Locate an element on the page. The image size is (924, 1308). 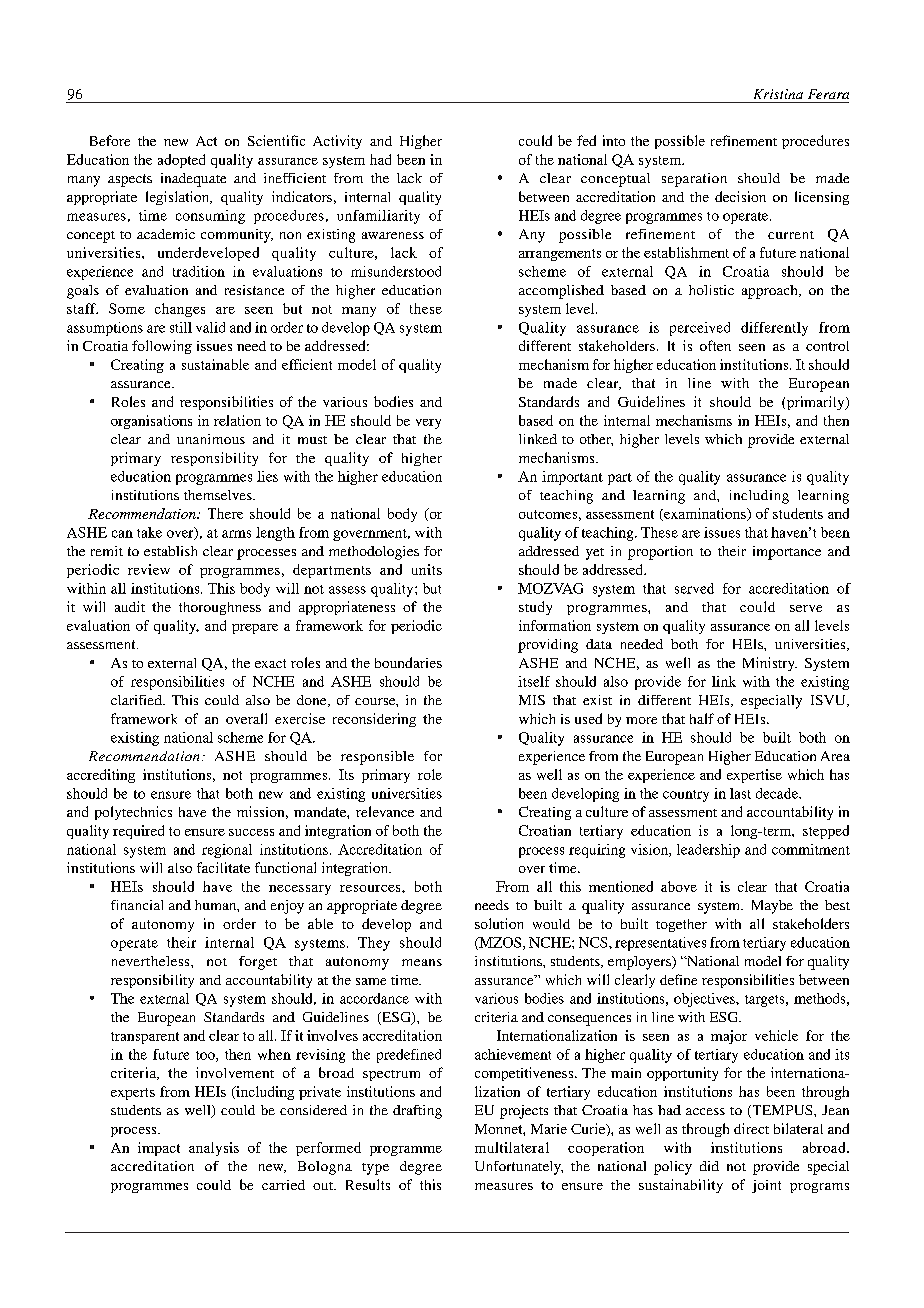
impact is located at coordinates (159, 1149).
